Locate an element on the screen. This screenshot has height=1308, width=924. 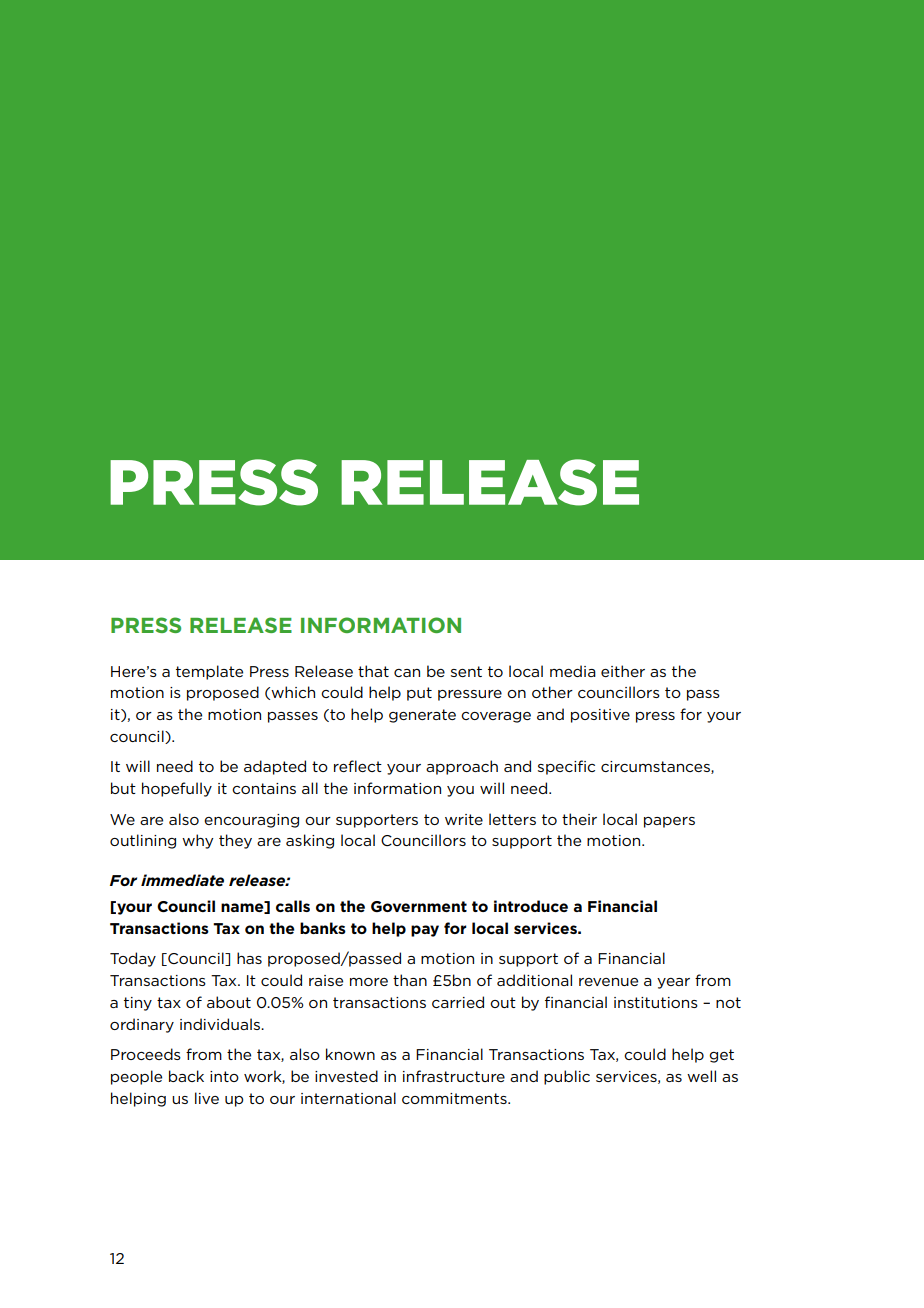
either is located at coordinates (623, 671).
